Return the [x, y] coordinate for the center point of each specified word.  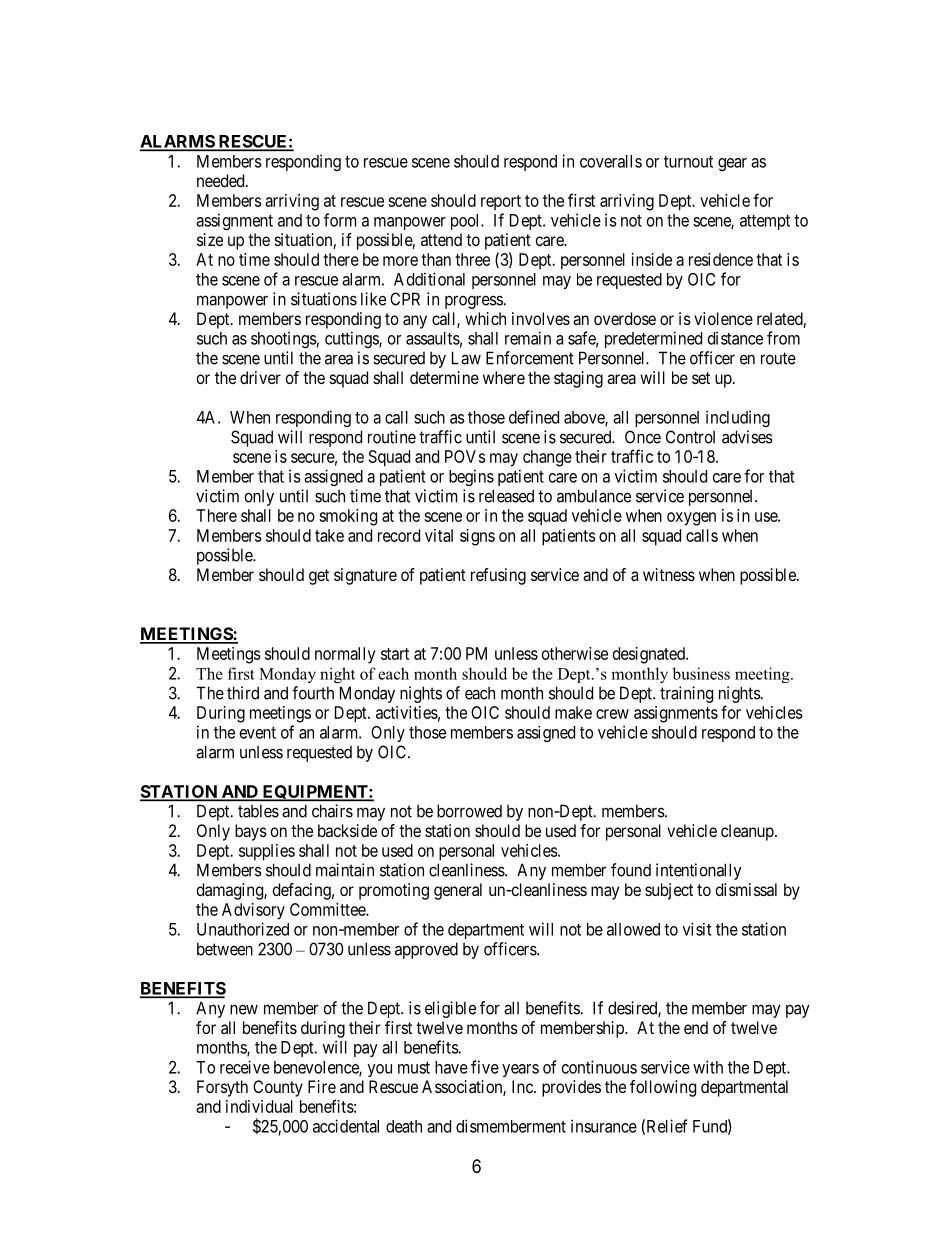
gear [732, 164]
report [501, 203]
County [278, 1088]
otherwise [575, 653]
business [701, 673]
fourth [313, 693]
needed [222, 180]
